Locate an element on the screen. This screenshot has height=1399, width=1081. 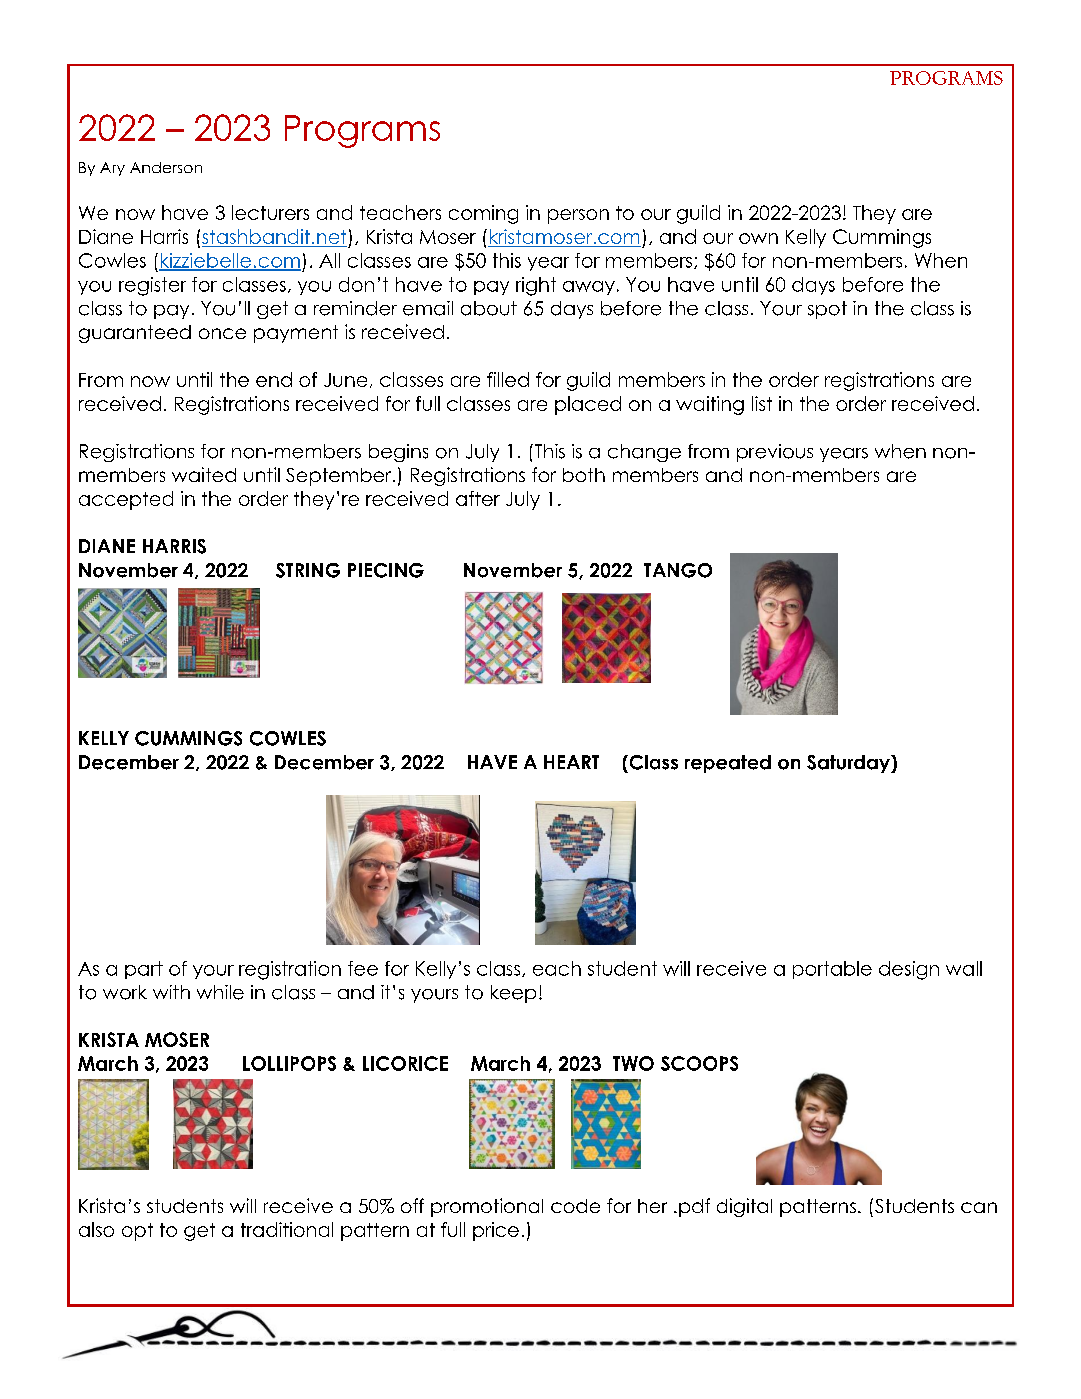
HEART is located at coordinates (571, 762).
